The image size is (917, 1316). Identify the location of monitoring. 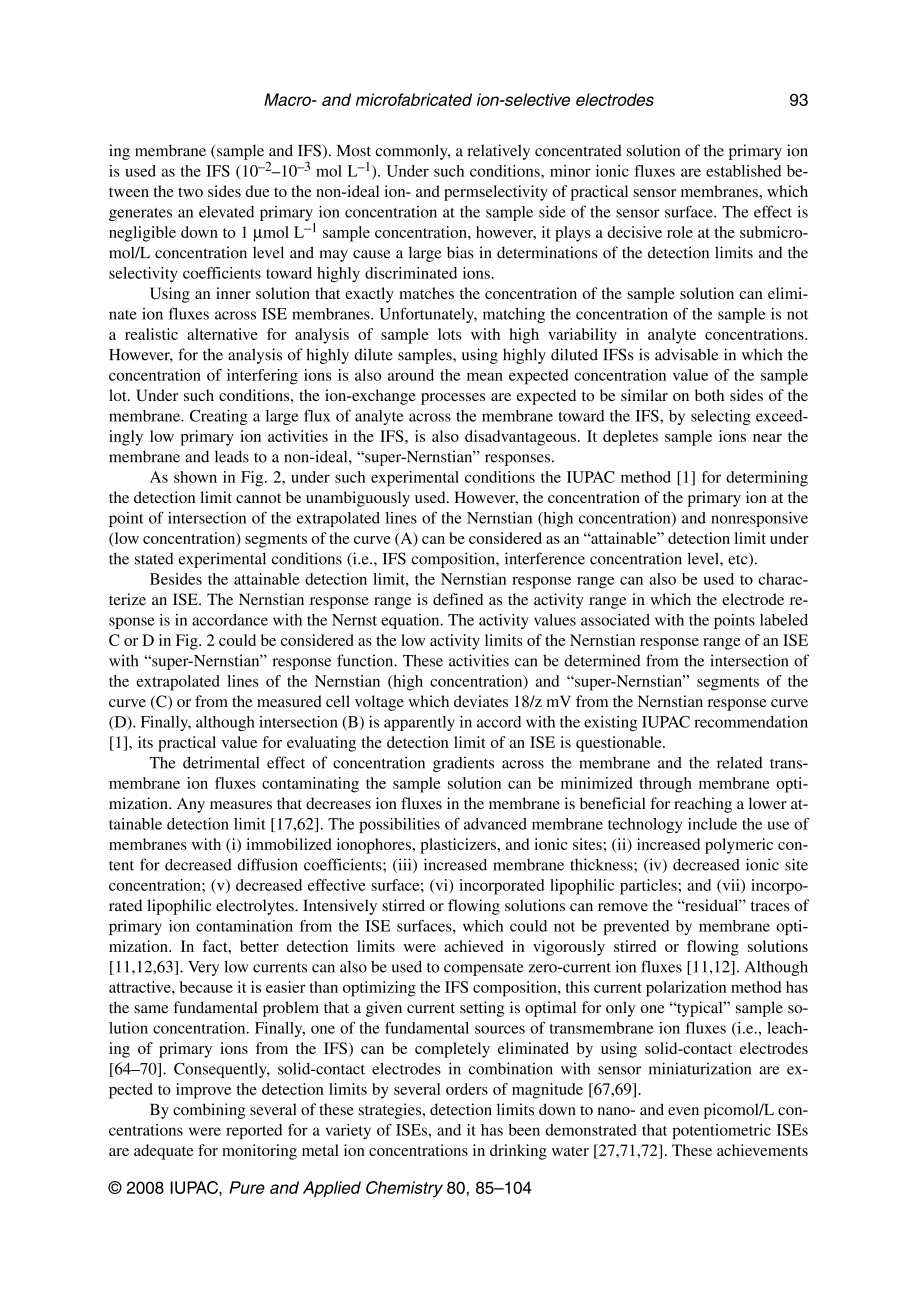
(259, 1152).
